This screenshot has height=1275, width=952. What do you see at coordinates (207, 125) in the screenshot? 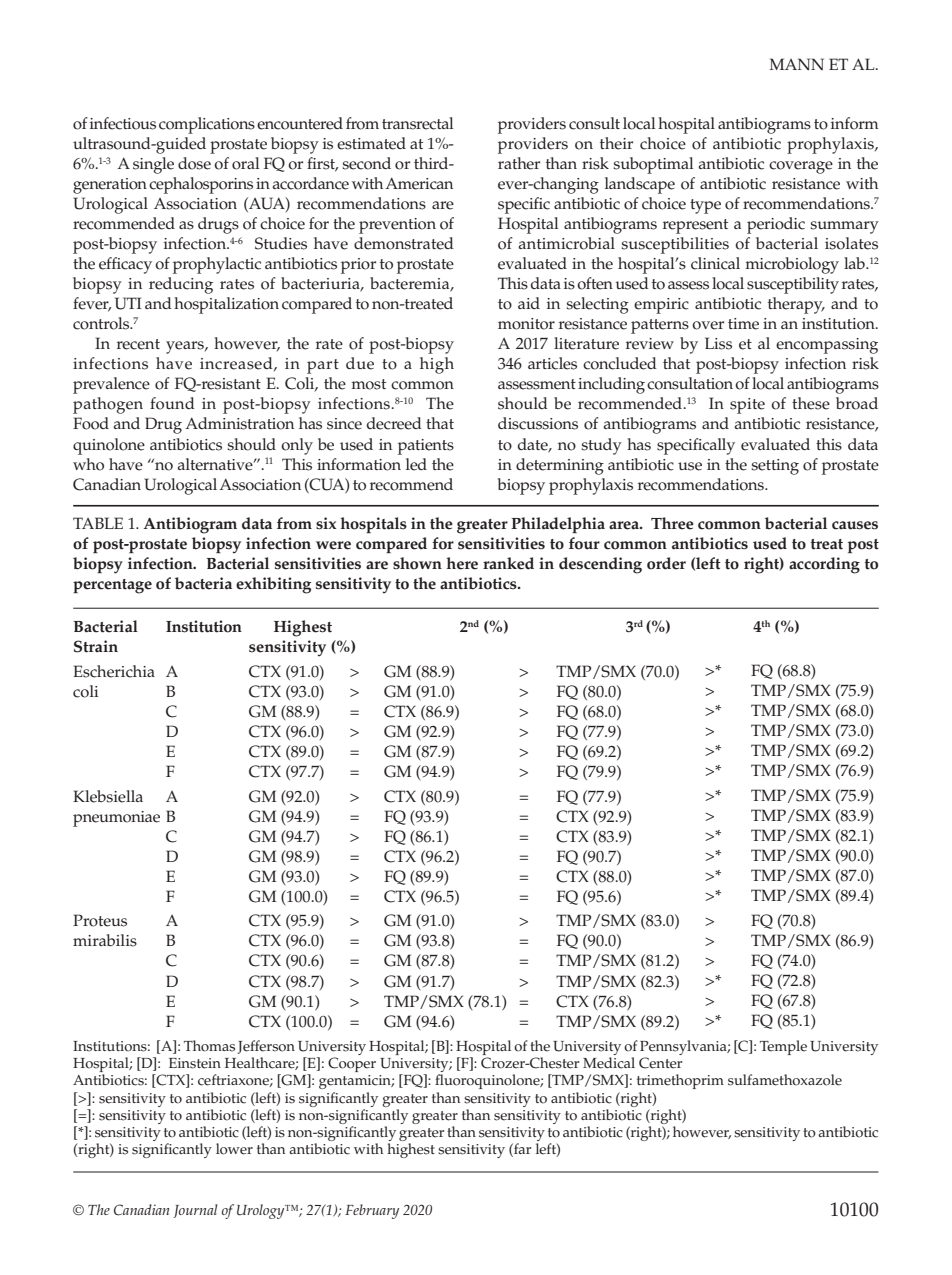
I see `complications` at bounding box center [207, 125].
